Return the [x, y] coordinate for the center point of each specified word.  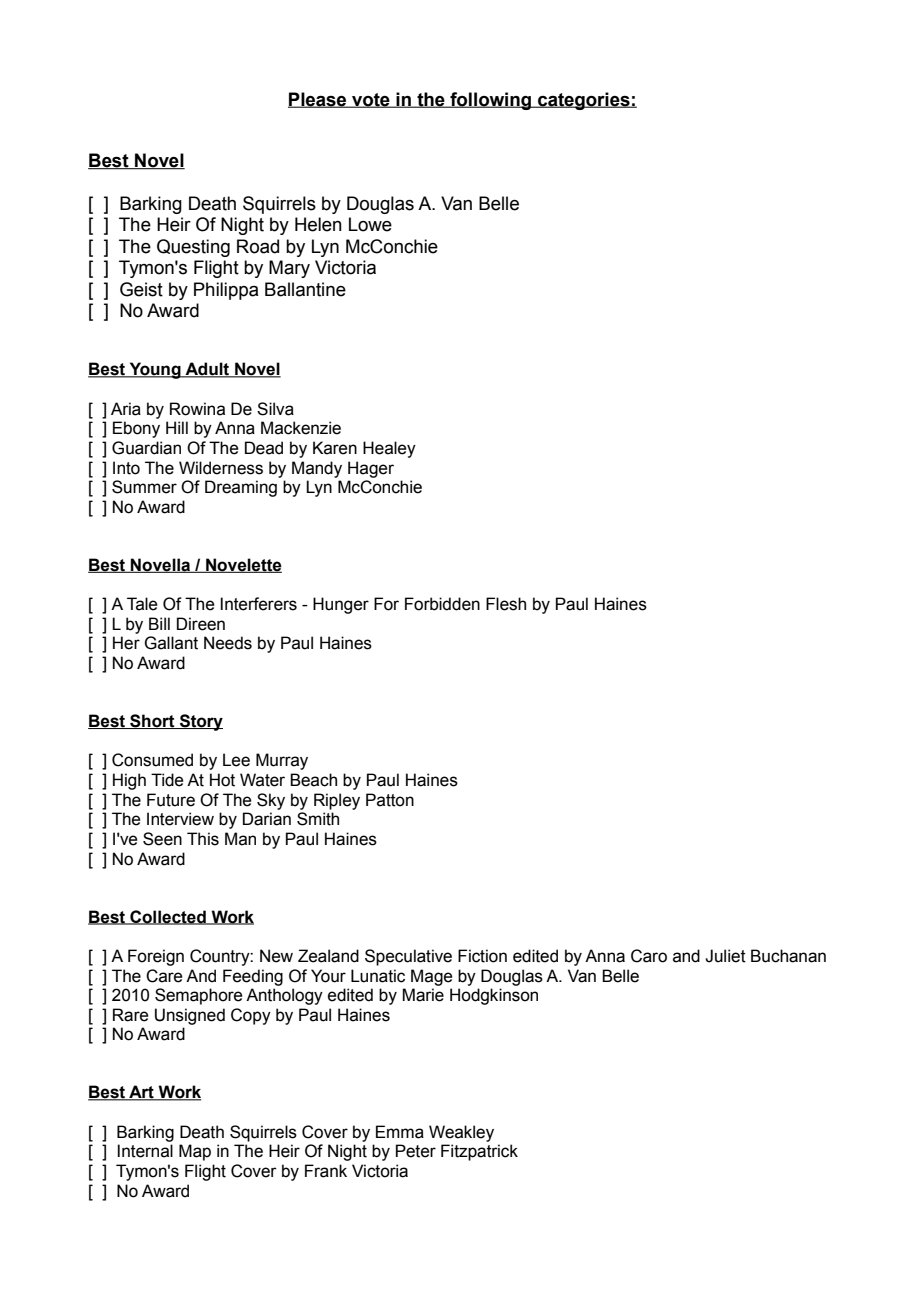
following [490, 101]
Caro [649, 956]
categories [584, 101]
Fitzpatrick [479, 1152]
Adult [207, 370]
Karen [335, 448]
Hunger [341, 605]
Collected [168, 917]
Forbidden [442, 604]
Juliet [725, 956]
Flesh [506, 604]
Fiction [482, 956]
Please [318, 100]
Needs [228, 643]
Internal [145, 1151]
